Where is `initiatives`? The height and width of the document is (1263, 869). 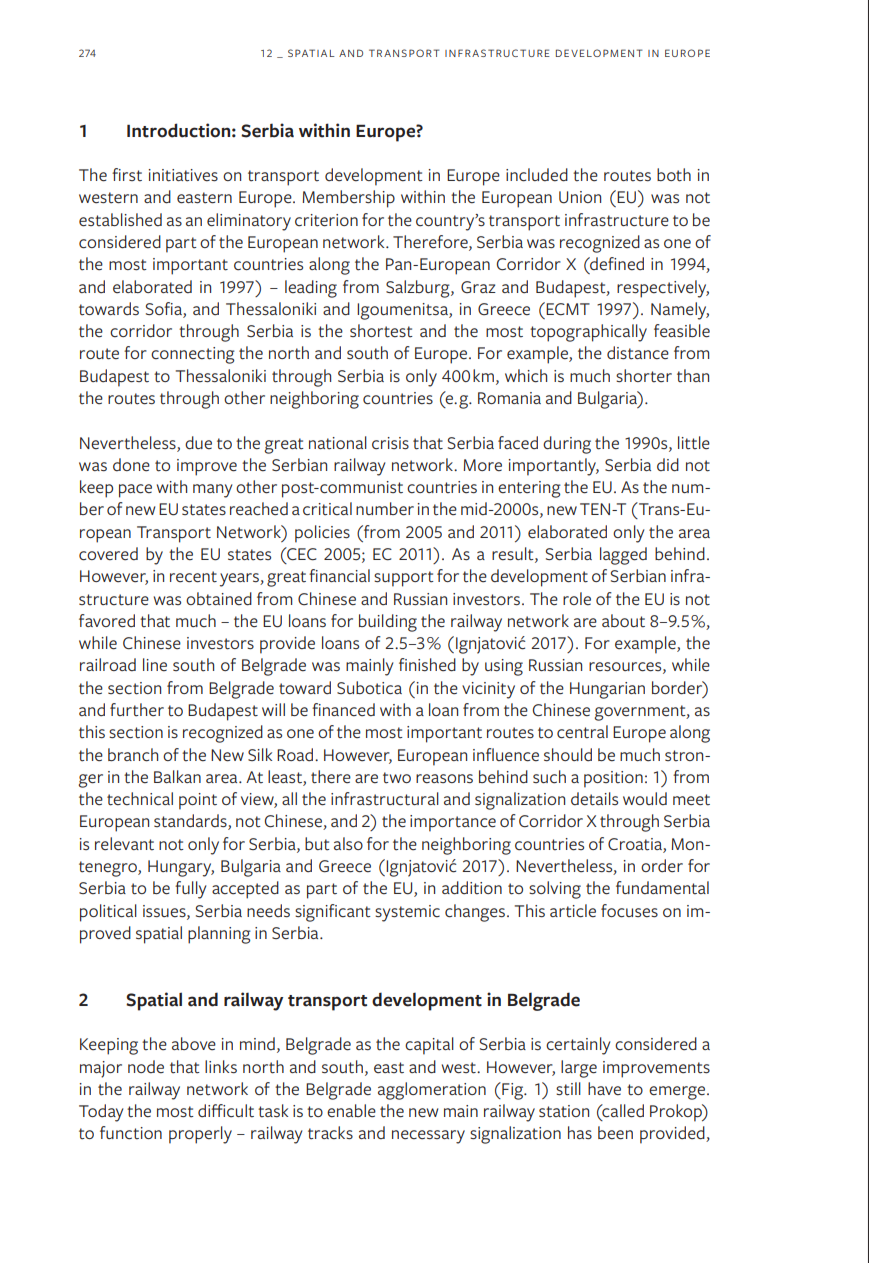 initiatives is located at coordinates (183, 175).
